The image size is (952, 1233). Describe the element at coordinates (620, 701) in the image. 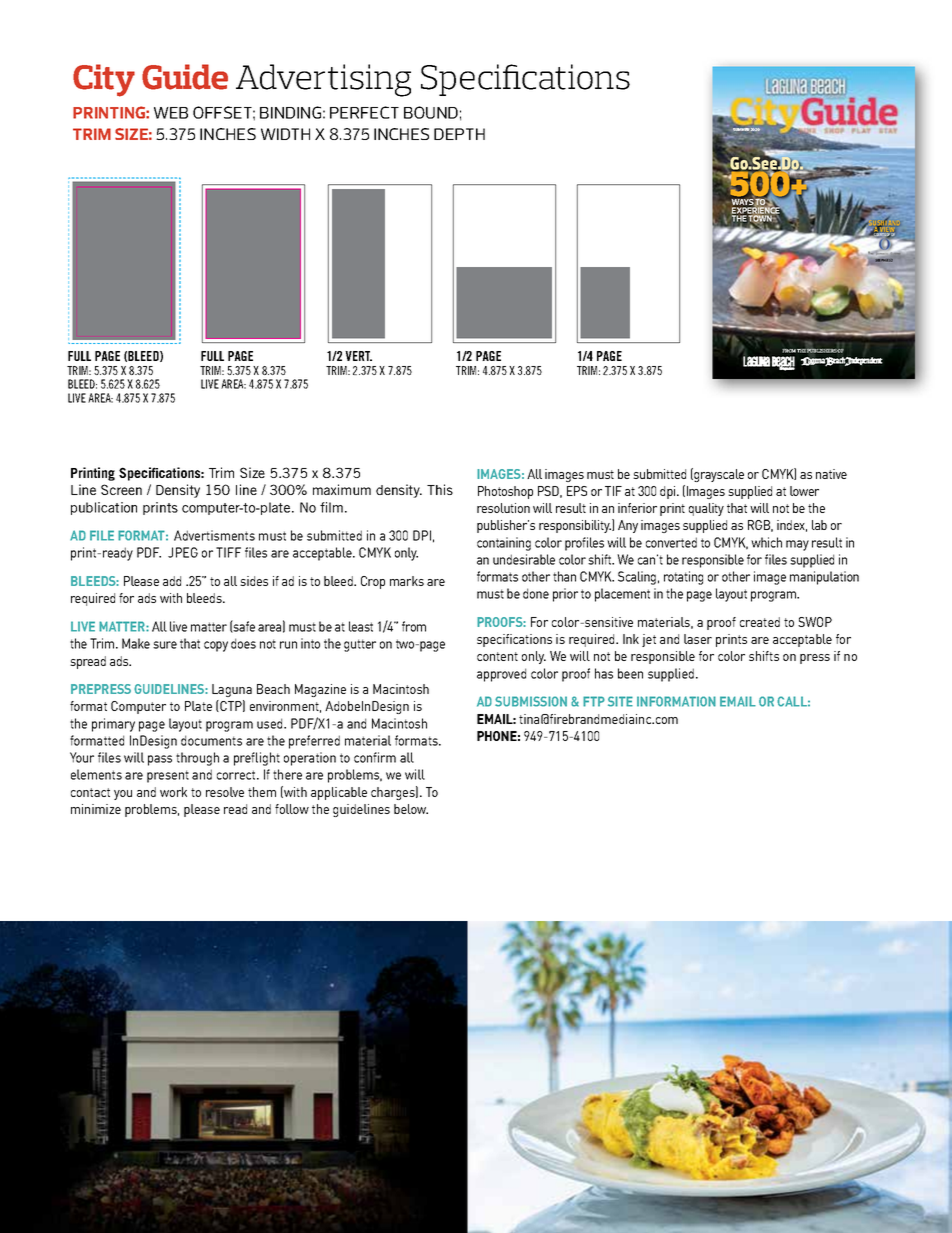

I see `SITE` at that location.
